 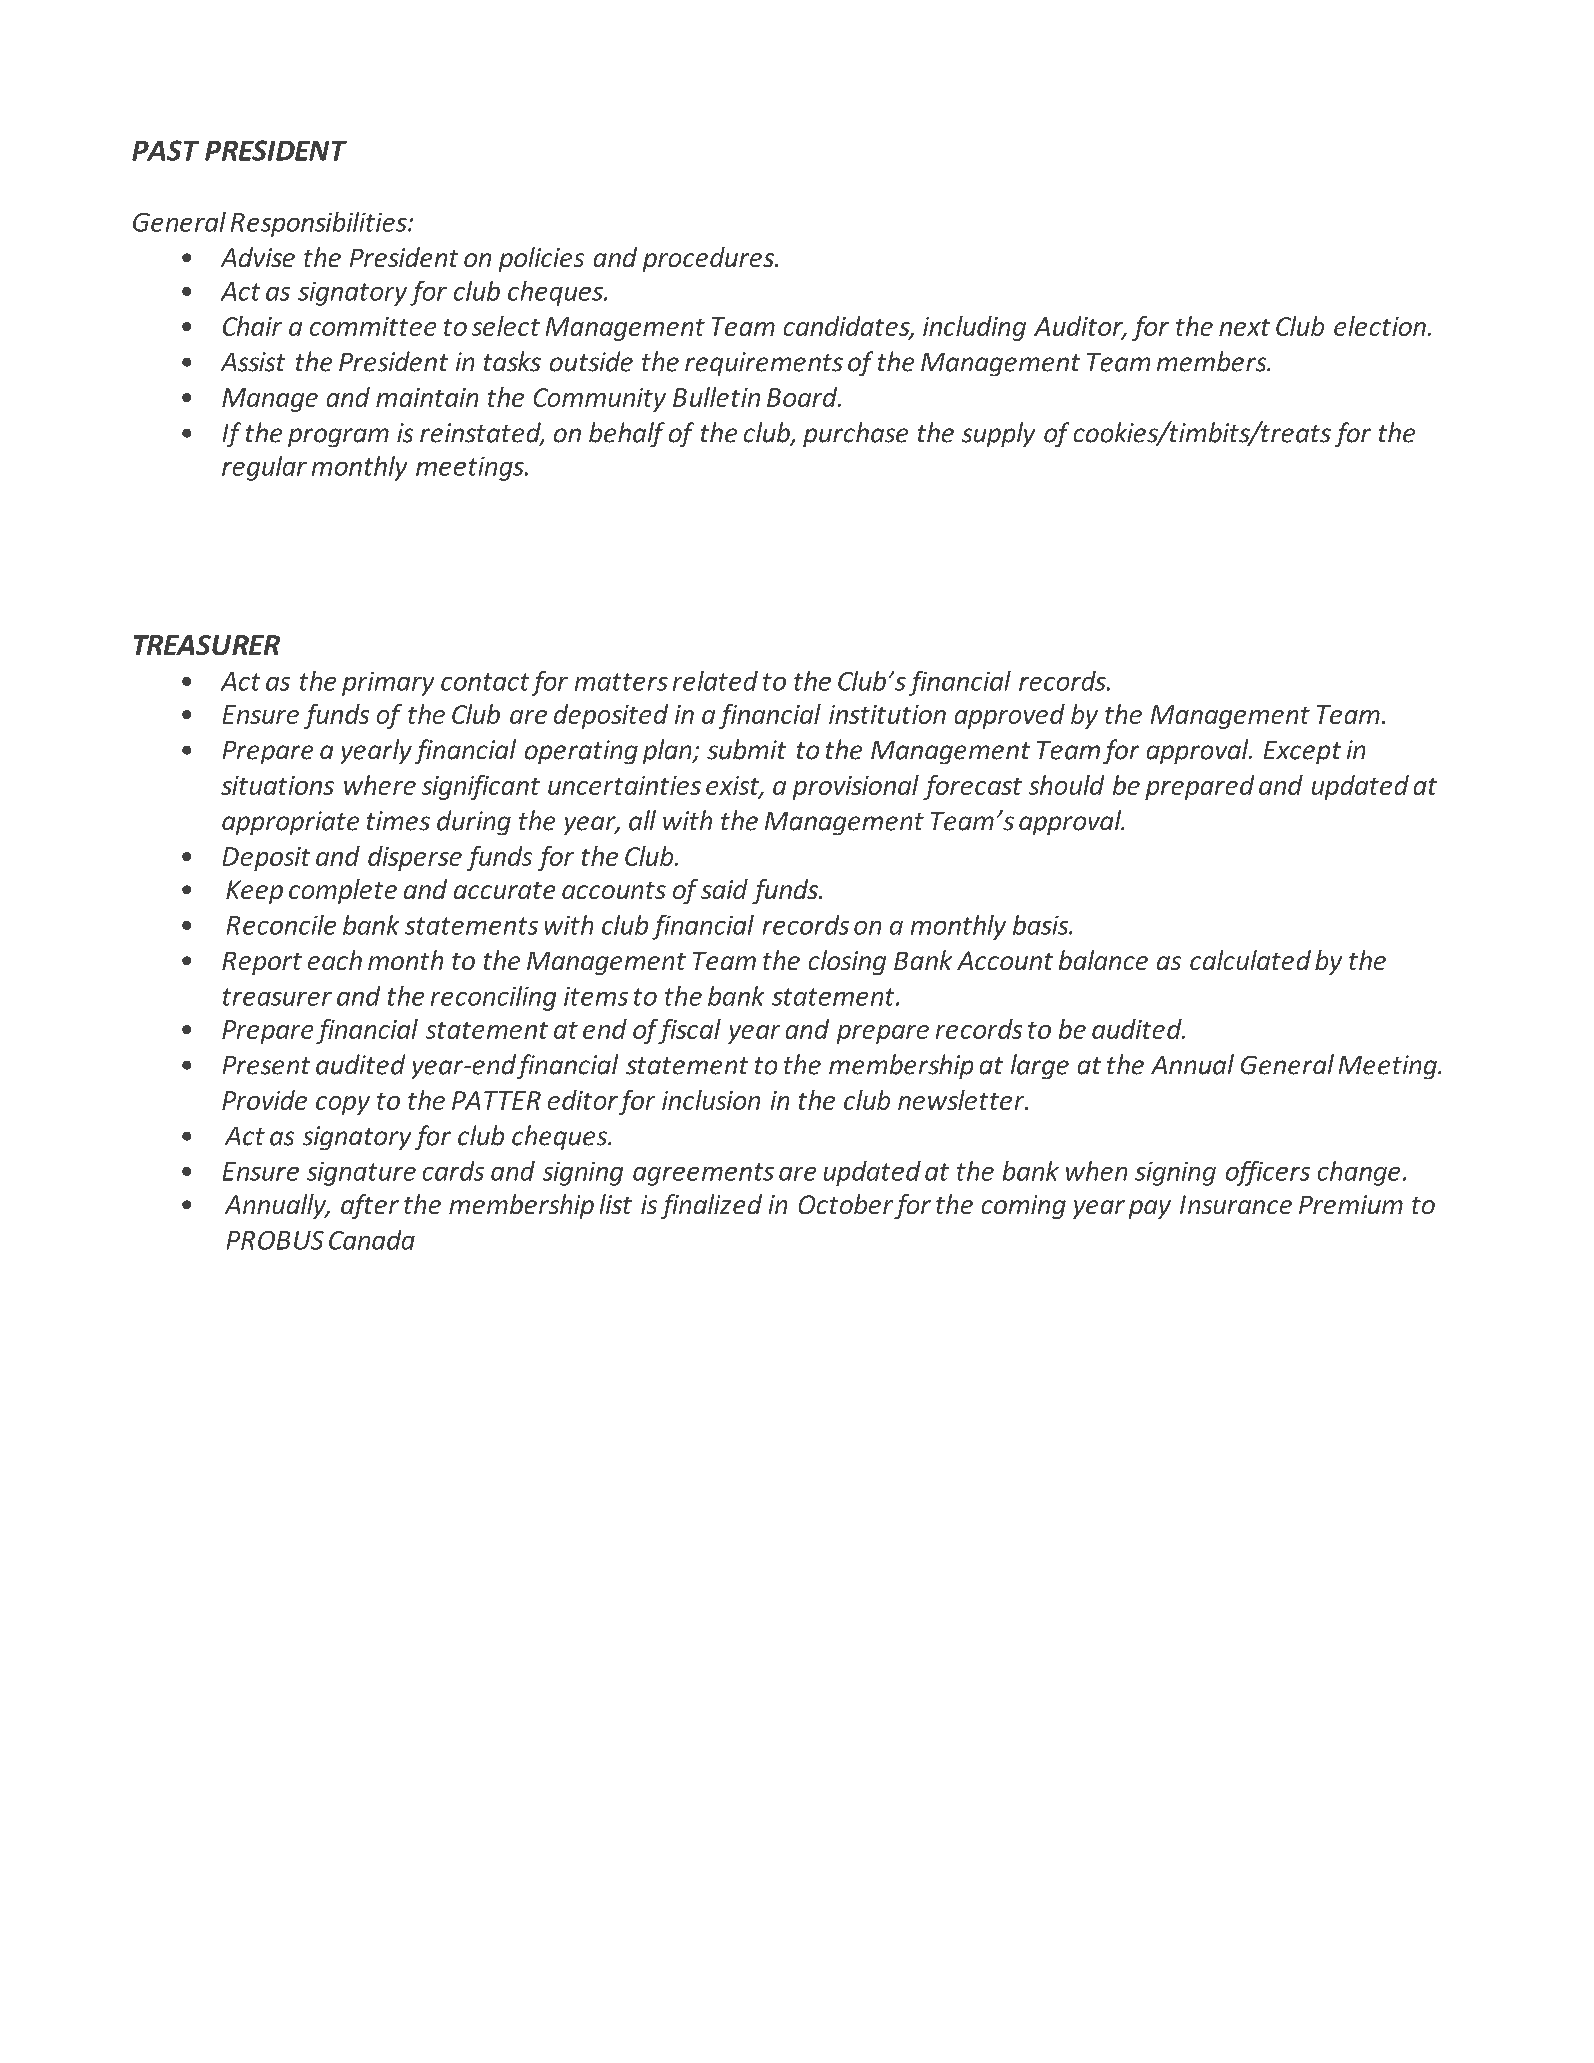 I want to click on signature, so click(x=361, y=1174).
